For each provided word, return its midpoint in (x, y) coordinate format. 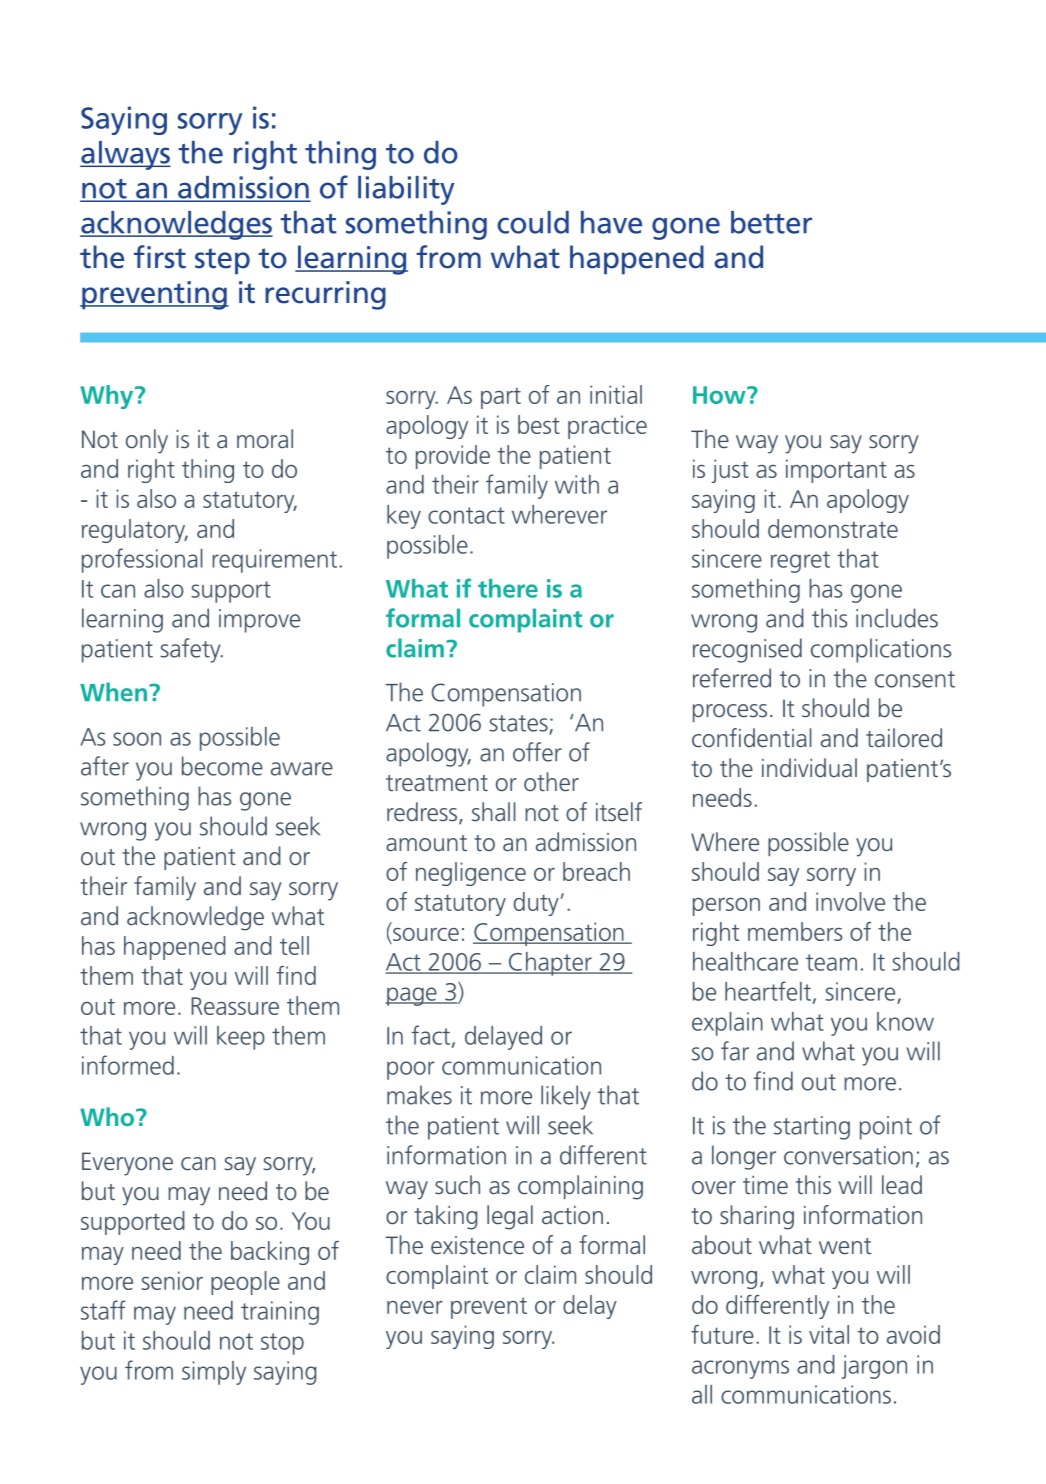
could (533, 222)
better (771, 222)
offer (537, 752)
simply (214, 1373)
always (125, 155)
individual (809, 767)
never (415, 1307)
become (222, 766)
